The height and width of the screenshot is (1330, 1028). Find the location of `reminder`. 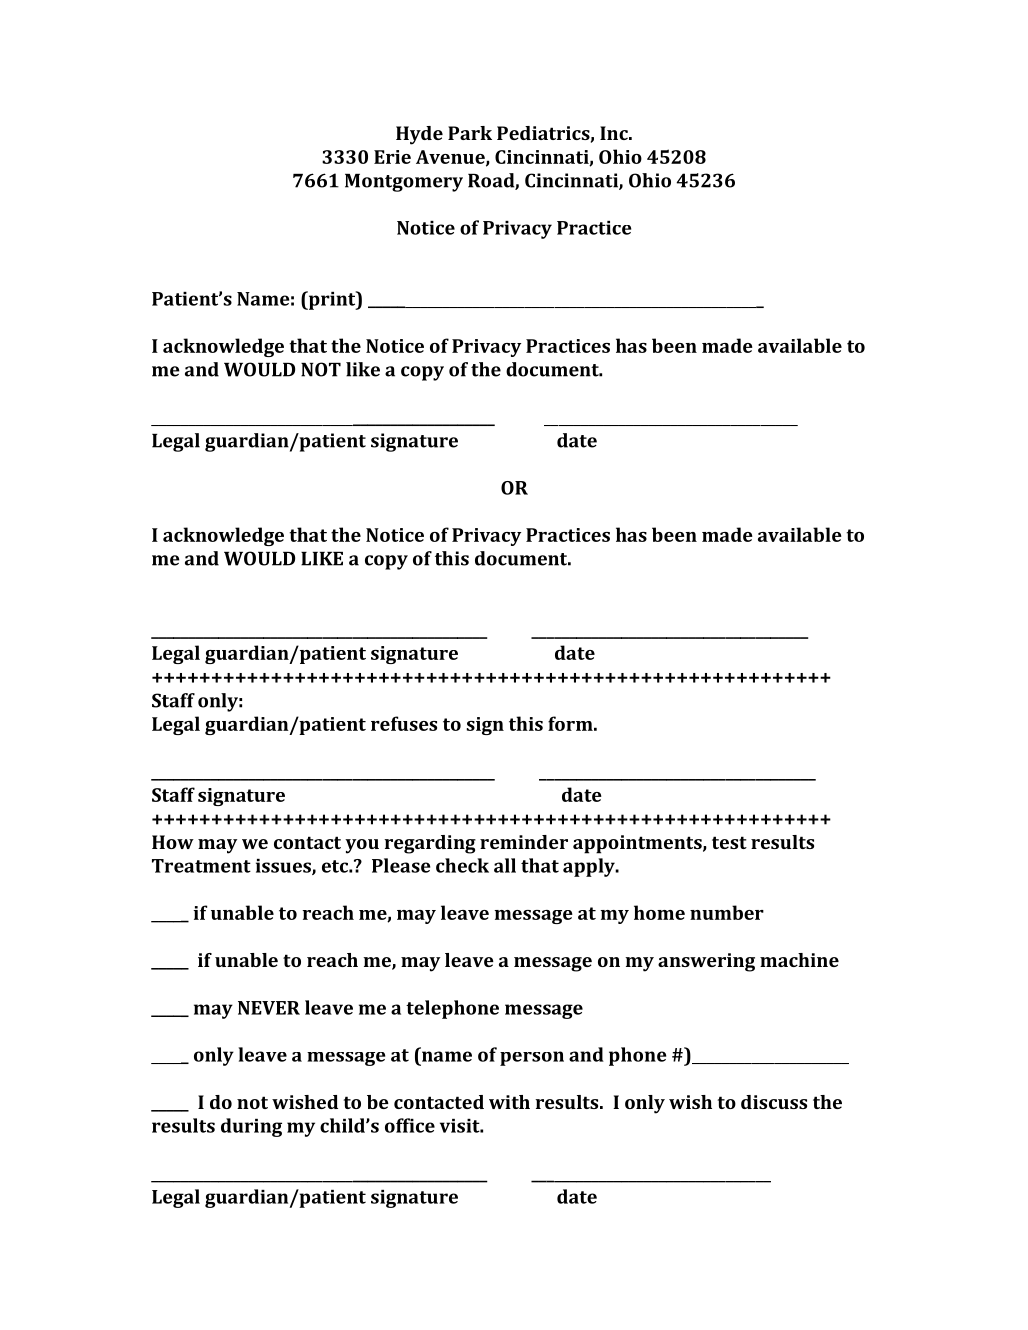

reminder is located at coordinates (524, 842).
